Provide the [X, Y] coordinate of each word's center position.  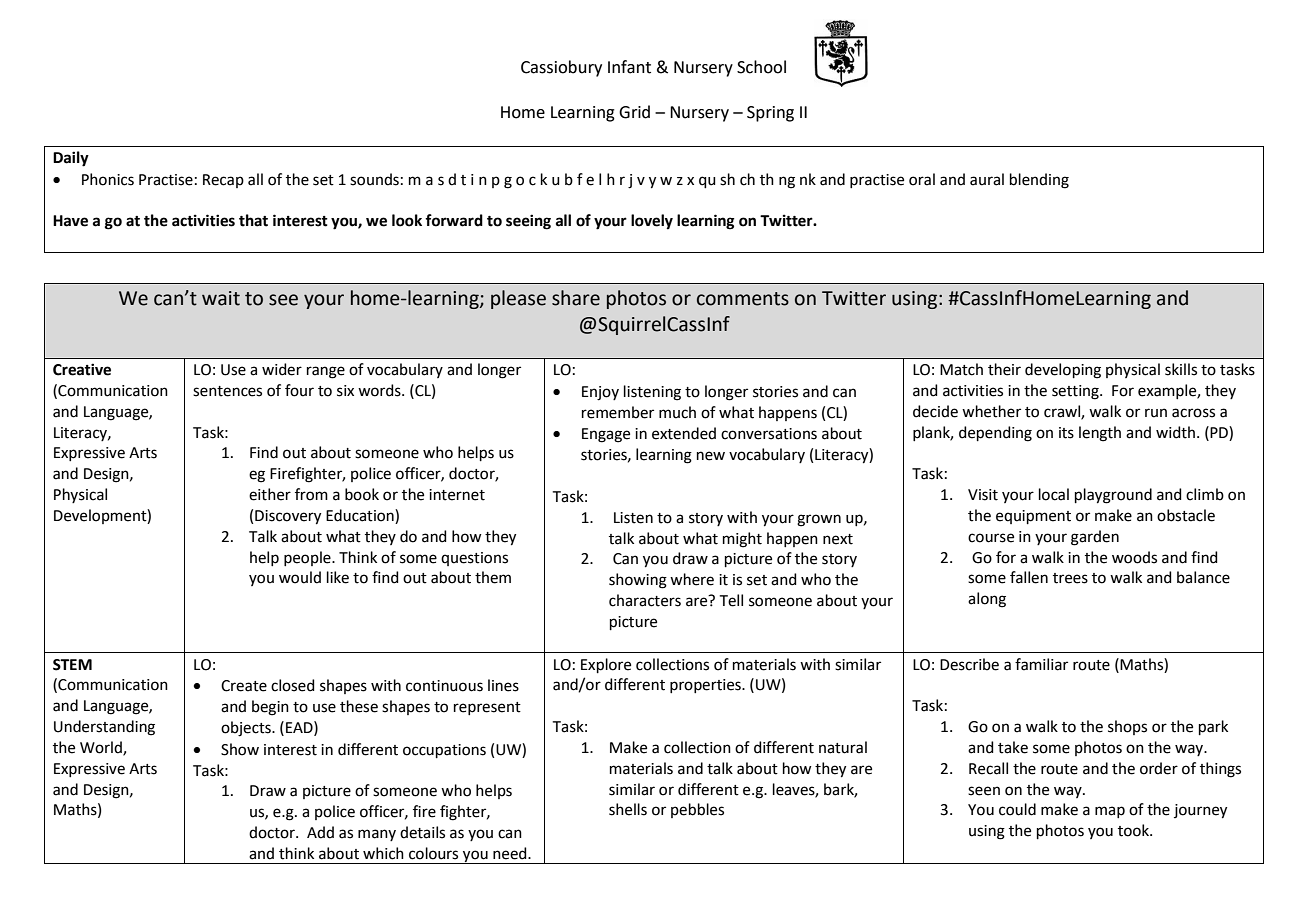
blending [1039, 181]
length [1100, 434]
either [270, 494]
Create [244, 686]
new [711, 456]
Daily [71, 159]
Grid [634, 112]
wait [221, 298]
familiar [1041, 664]
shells [628, 809]
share [576, 298]
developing [1063, 371]
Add [320, 832]
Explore [606, 665]
